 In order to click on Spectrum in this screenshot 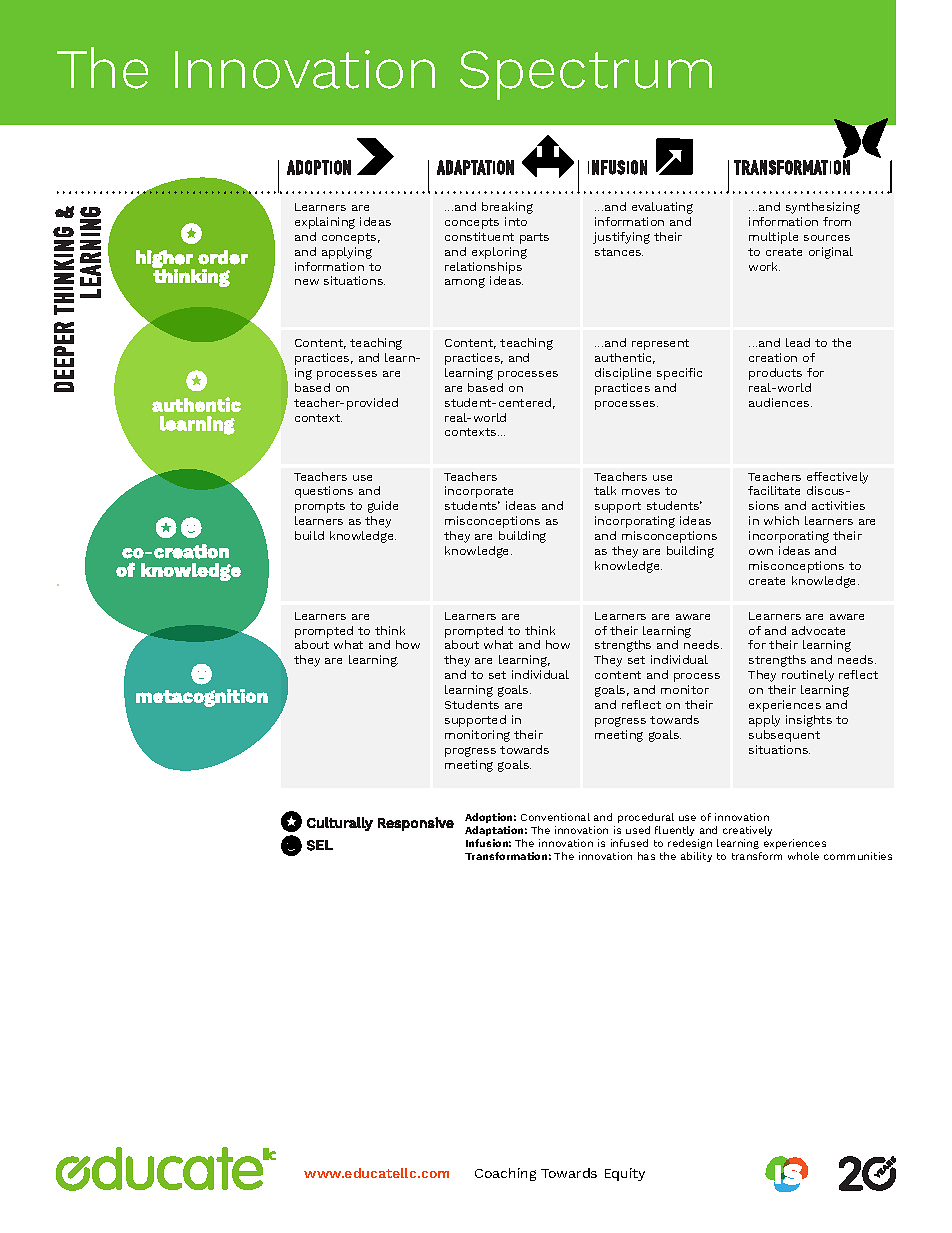, I will do `click(586, 75)`.
